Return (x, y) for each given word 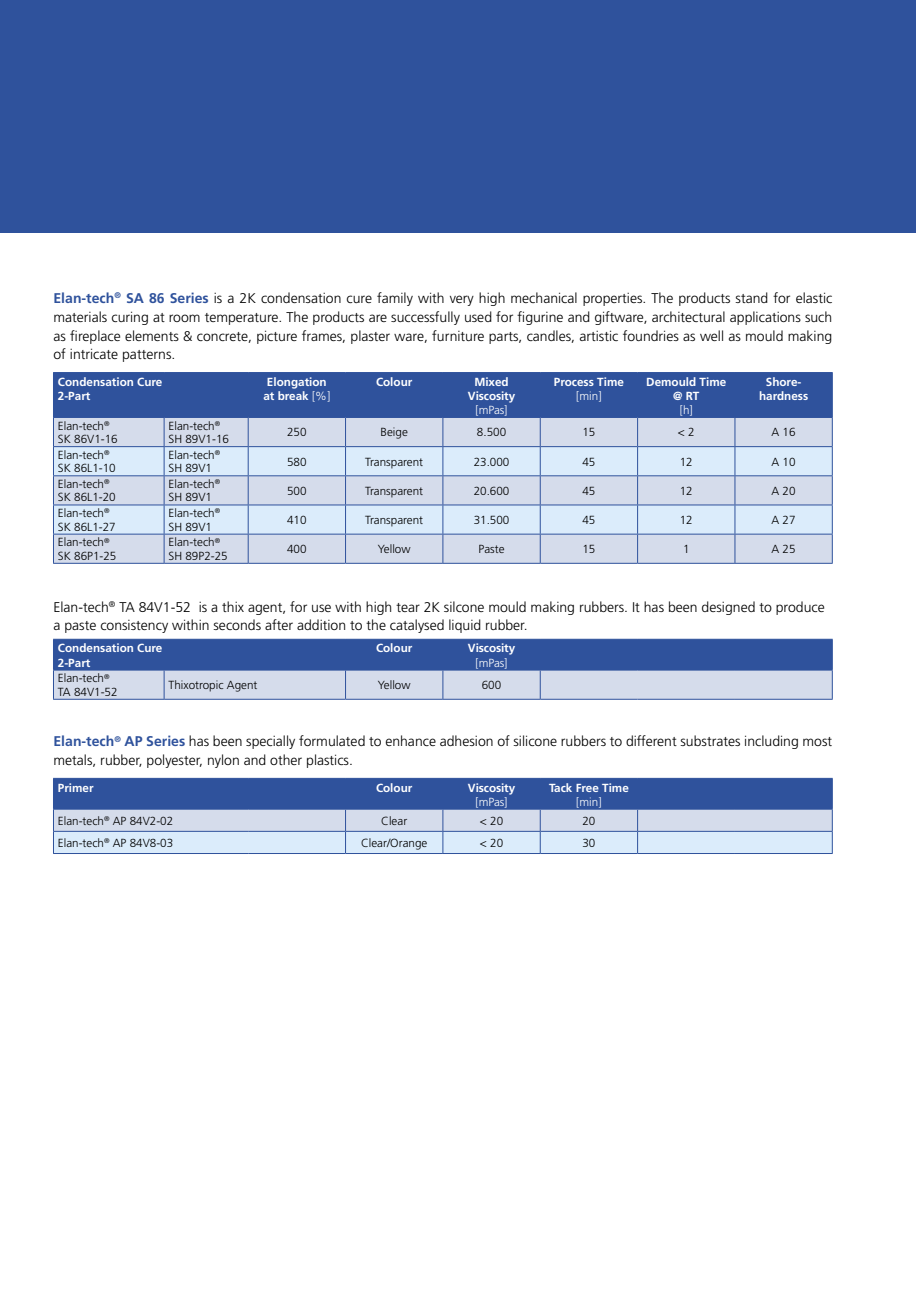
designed (728, 608)
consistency (134, 626)
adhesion (466, 740)
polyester (174, 761)
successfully (425, 318)
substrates (710, 740)
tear (408, 607)
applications (765, 318)
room (184, 318)
